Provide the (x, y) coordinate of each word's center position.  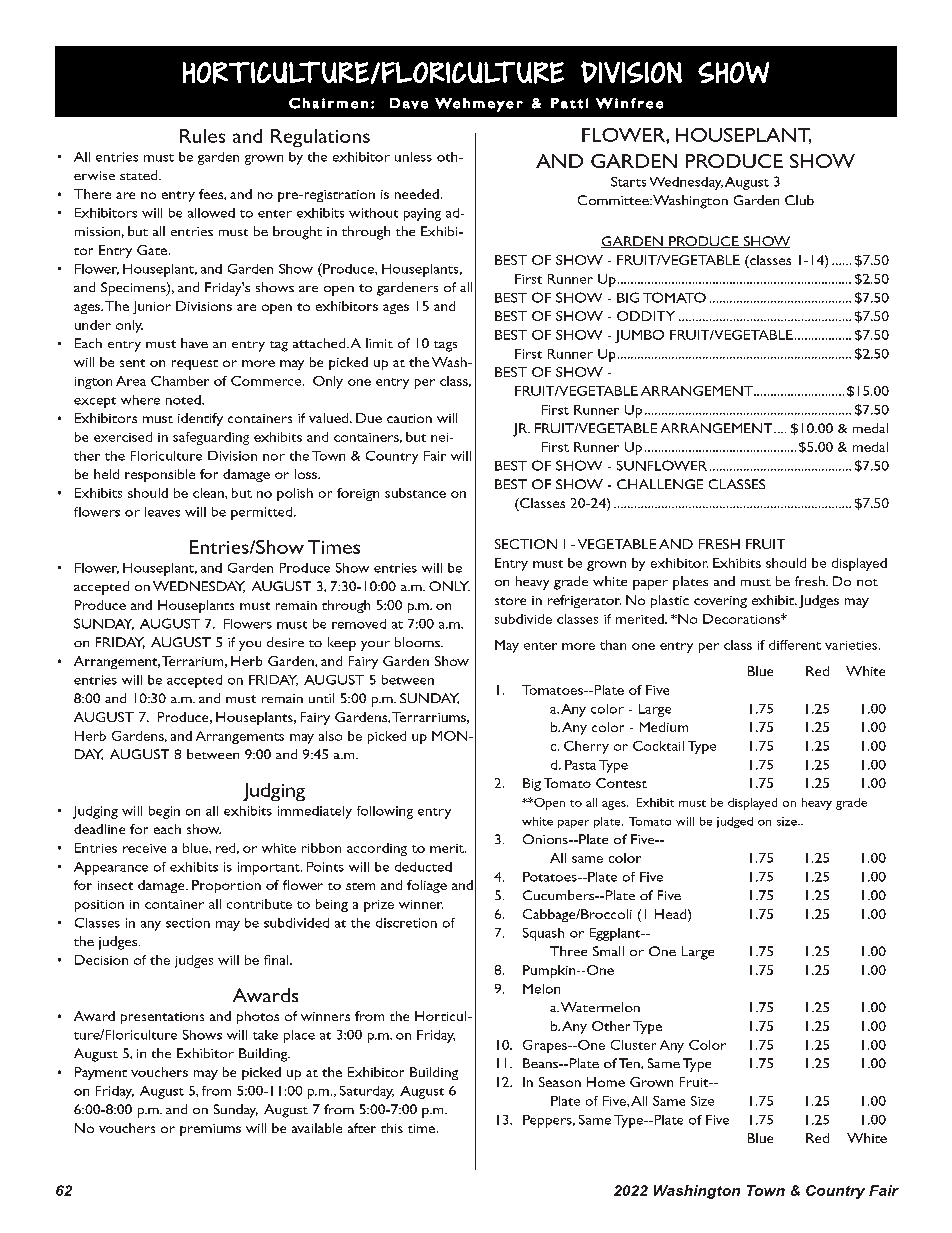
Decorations (742, 619)
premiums (210, 1130)
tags (445, 346)
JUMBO (639, 336)
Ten (630, 1063)
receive (144, 848)
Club (799, 200)
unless (413, 157)
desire (285, 642)
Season (560, 1082)
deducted (423, 867)
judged (735, 822)
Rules (202, 136)
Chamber (180, 381)
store (510, 601)
